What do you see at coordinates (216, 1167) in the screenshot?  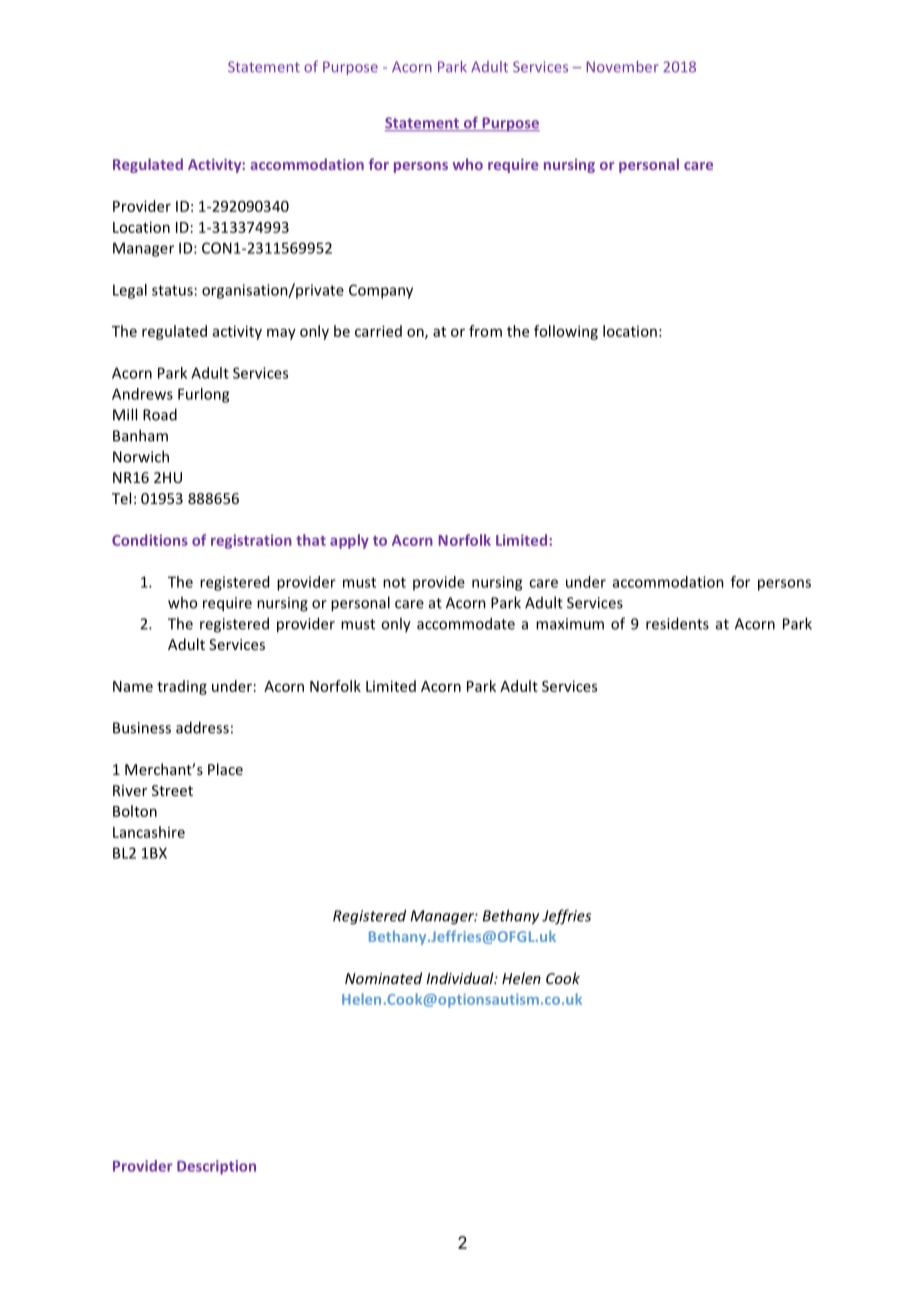 I see `Description` at bounding box center [216, 1167].
